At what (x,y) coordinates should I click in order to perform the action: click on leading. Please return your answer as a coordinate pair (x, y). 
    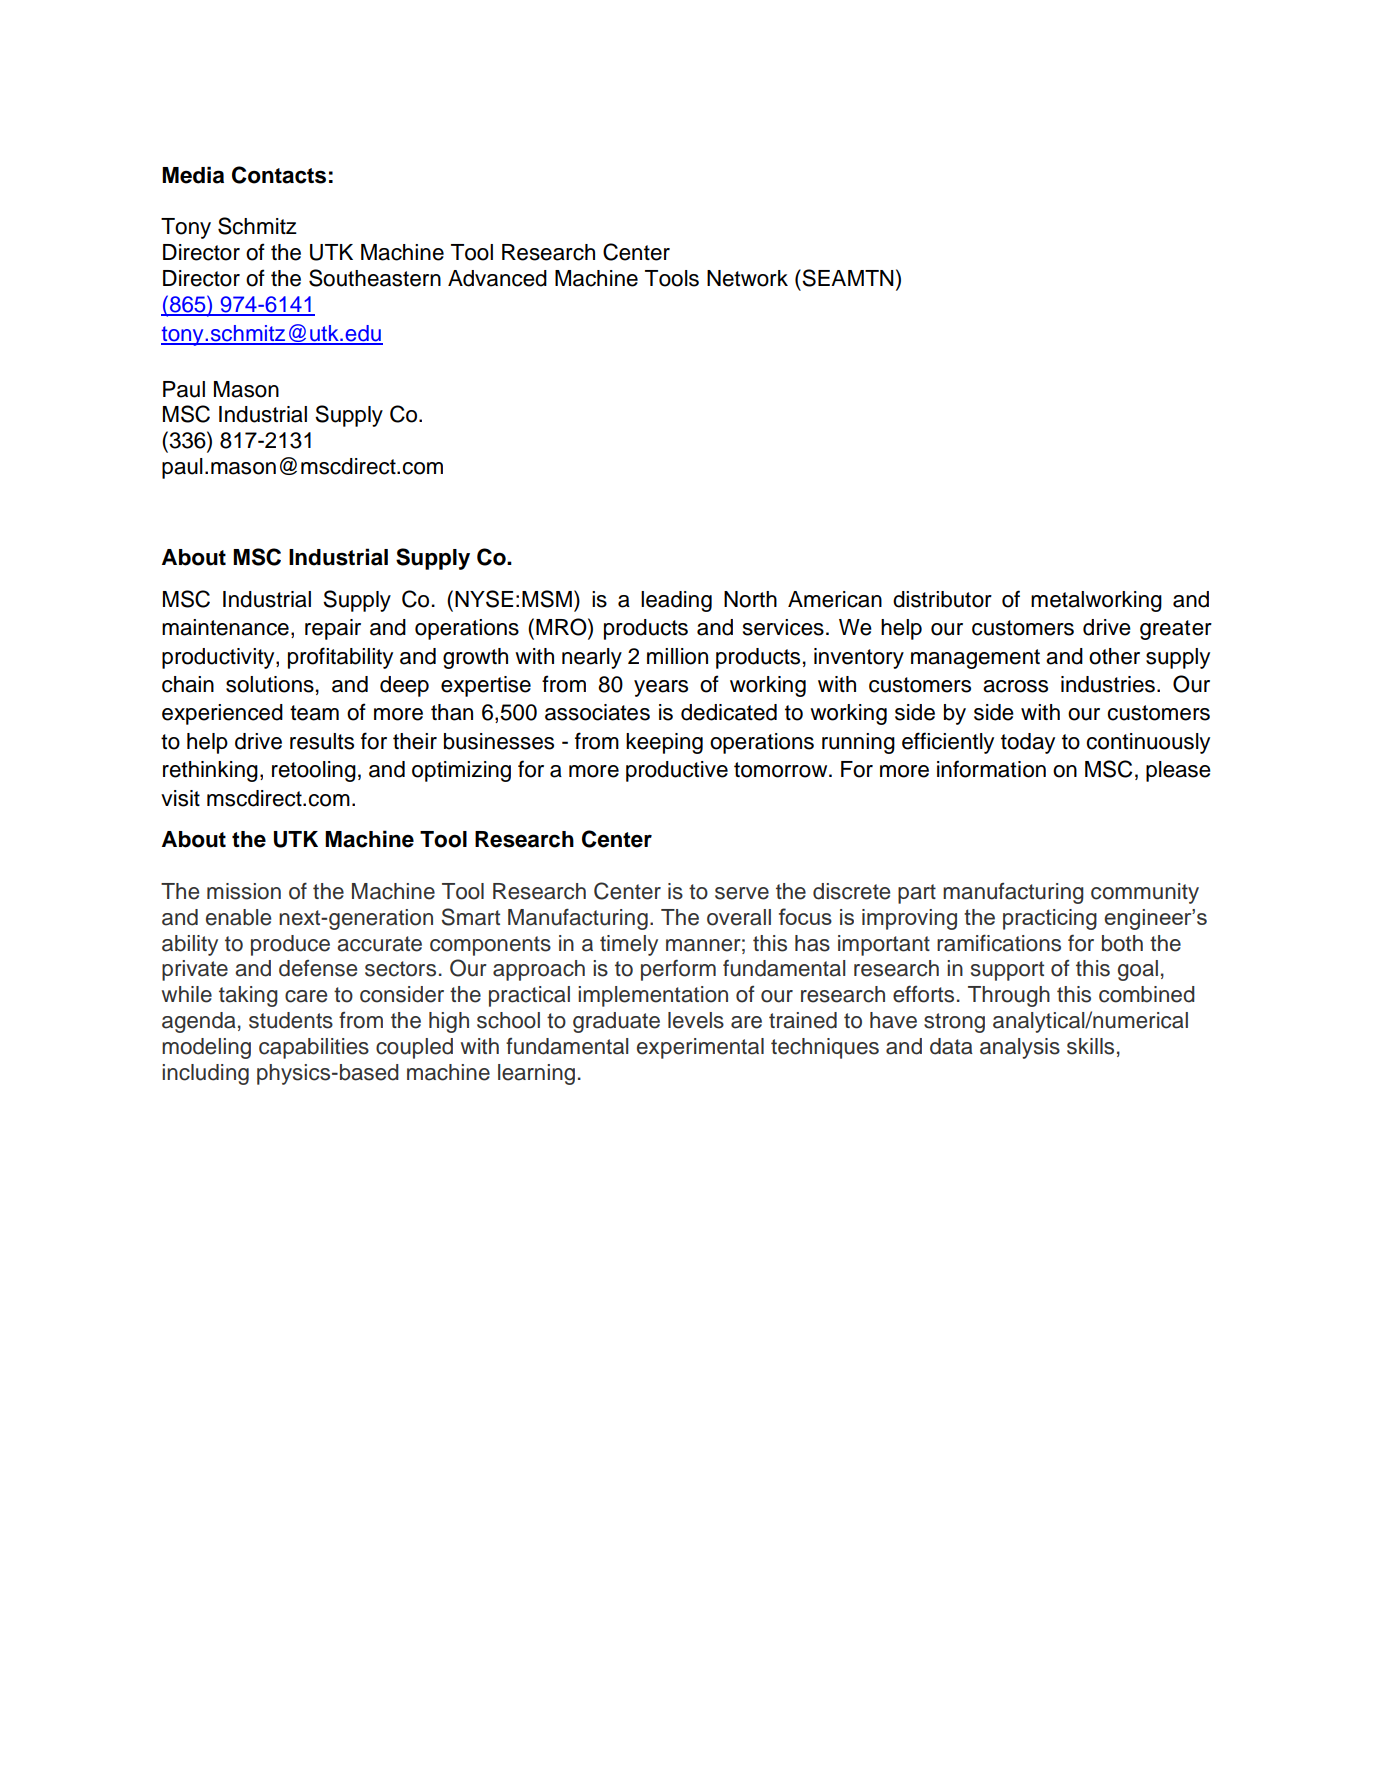
    Looking at the image, I should click on (676, 601).
